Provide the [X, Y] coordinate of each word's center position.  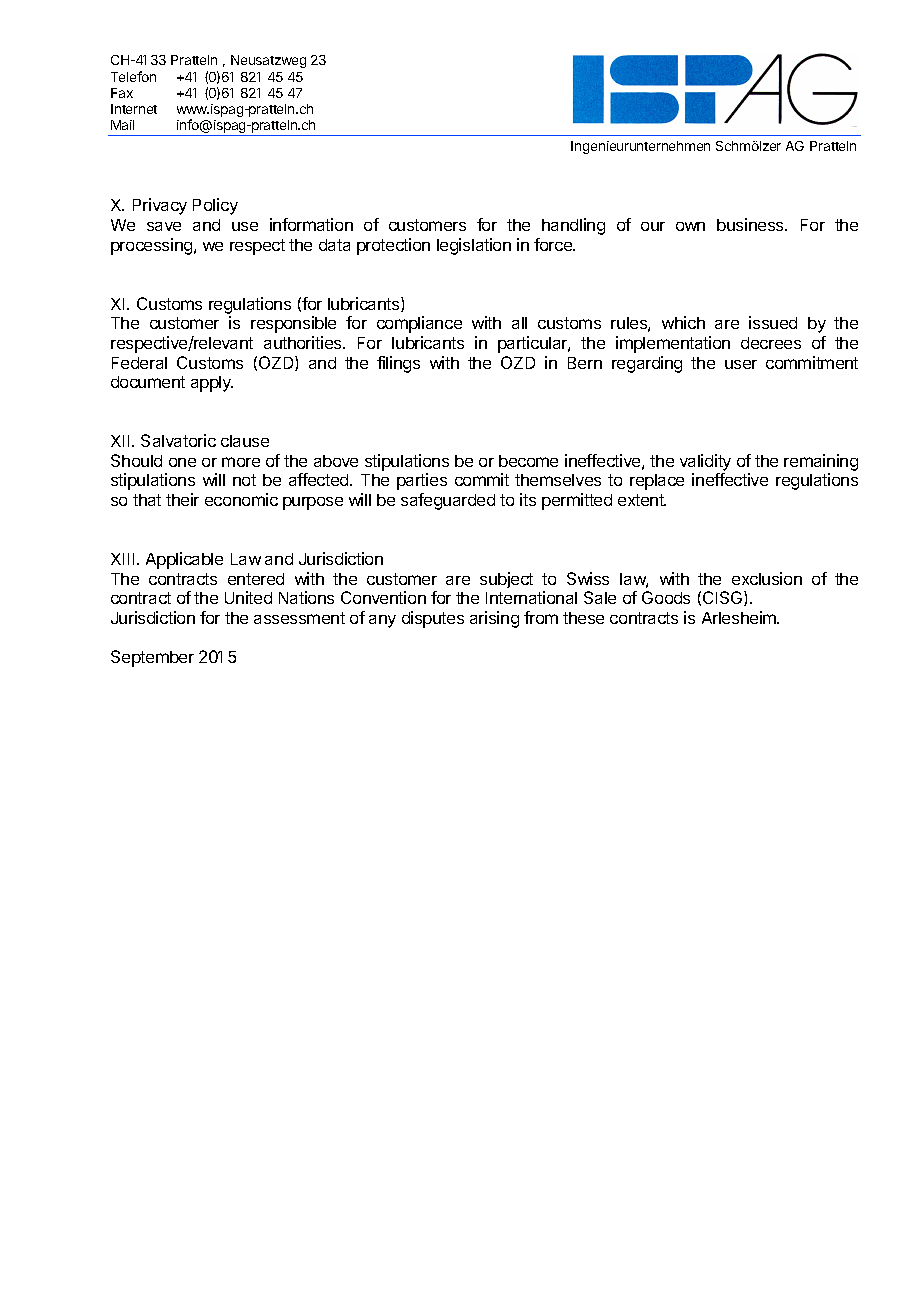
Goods [666, 597]
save [164, 226]
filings [398, 364]
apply [212, 384]
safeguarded [448, 501]
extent [642, 500]
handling [573, 226]
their [182, 499]
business [751, 224]
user [741, 364]
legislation [474, 246]
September [152, 658]
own [690, 226]
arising [494, 619]
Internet [134, 109]
